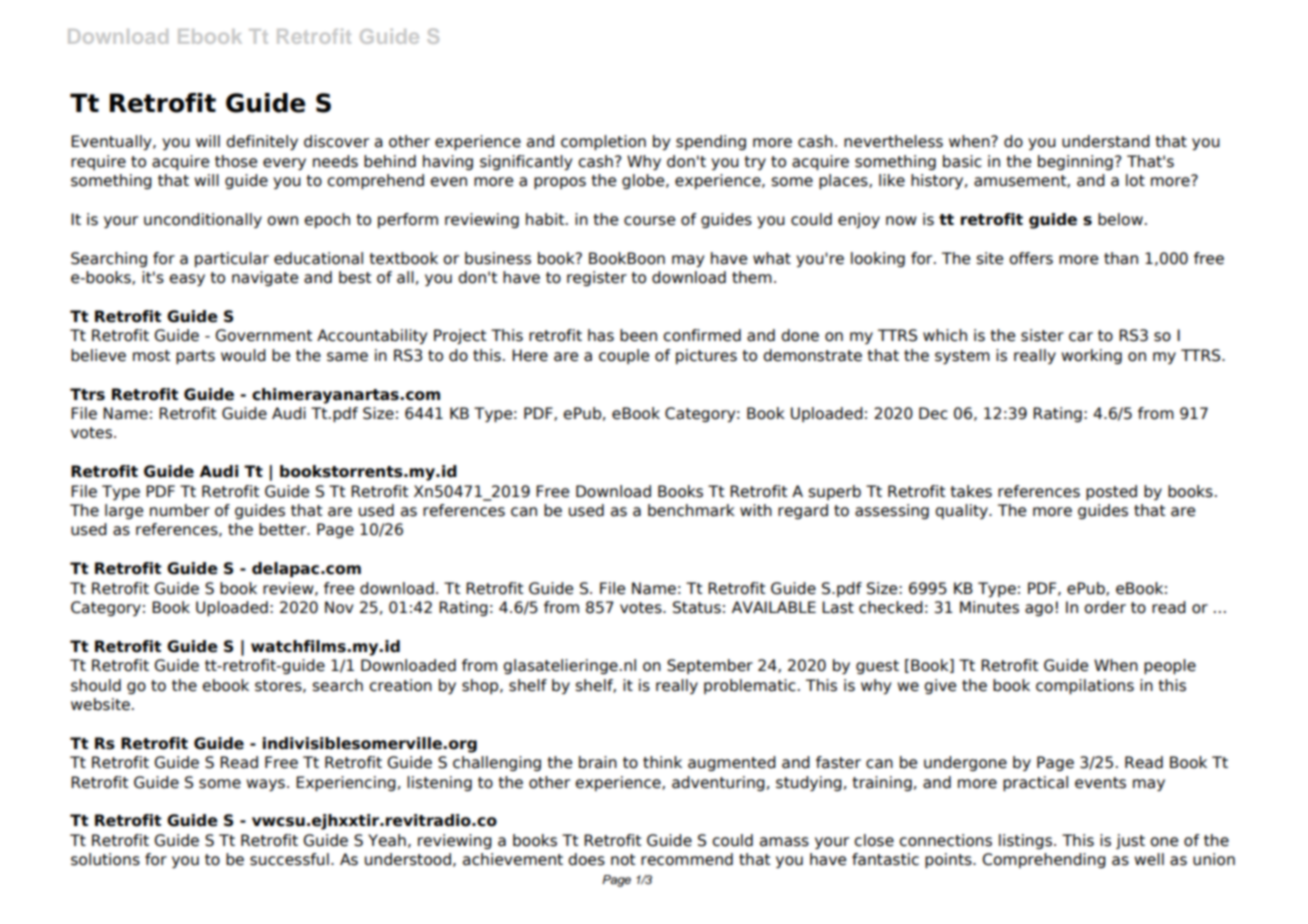 The image size is (1308, 924). Describe the element at coordinates (1075, 162) in the screenshot. I see `beginning` at that location.
